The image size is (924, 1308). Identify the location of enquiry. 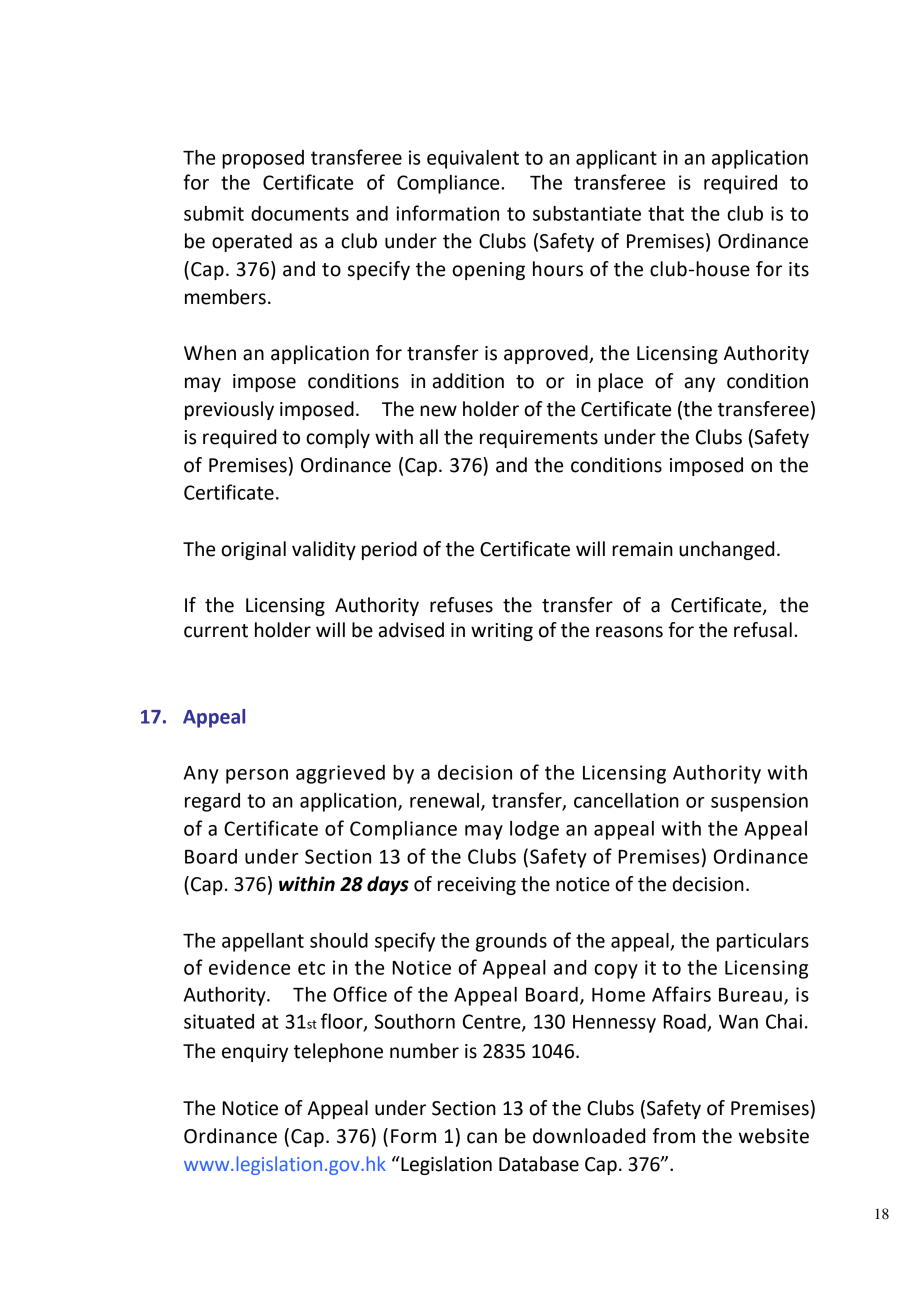
(255, 1053).
